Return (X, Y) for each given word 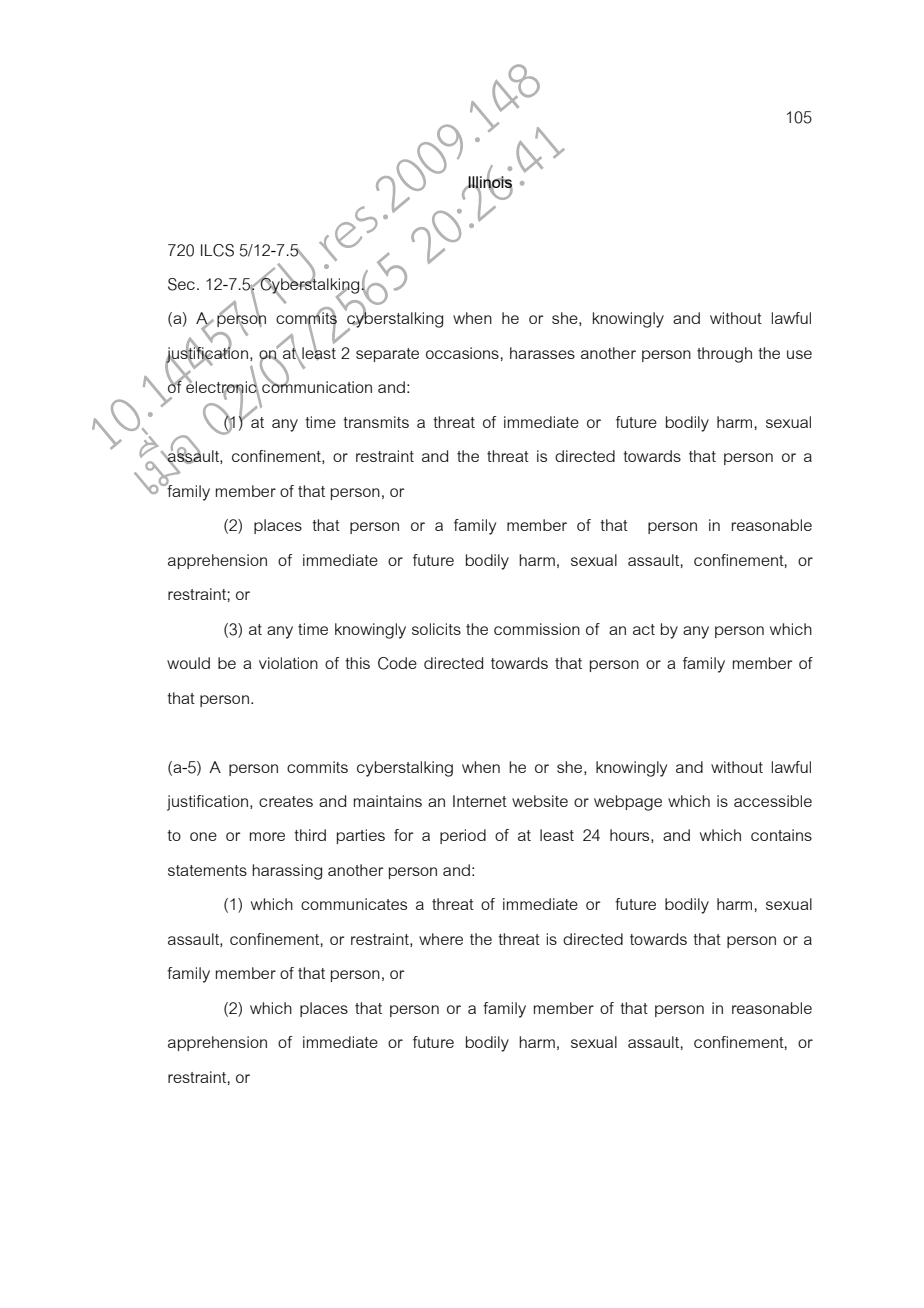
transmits (376, 422)
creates (286, 801)
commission (537, 629)
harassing (287, 872)
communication (317, 386)
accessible (773, 801)
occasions (462, 353)
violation (288, 663)
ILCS (217, 250)
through (724, 355)
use (799, 354)
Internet (480, 801)
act (644, 629)
